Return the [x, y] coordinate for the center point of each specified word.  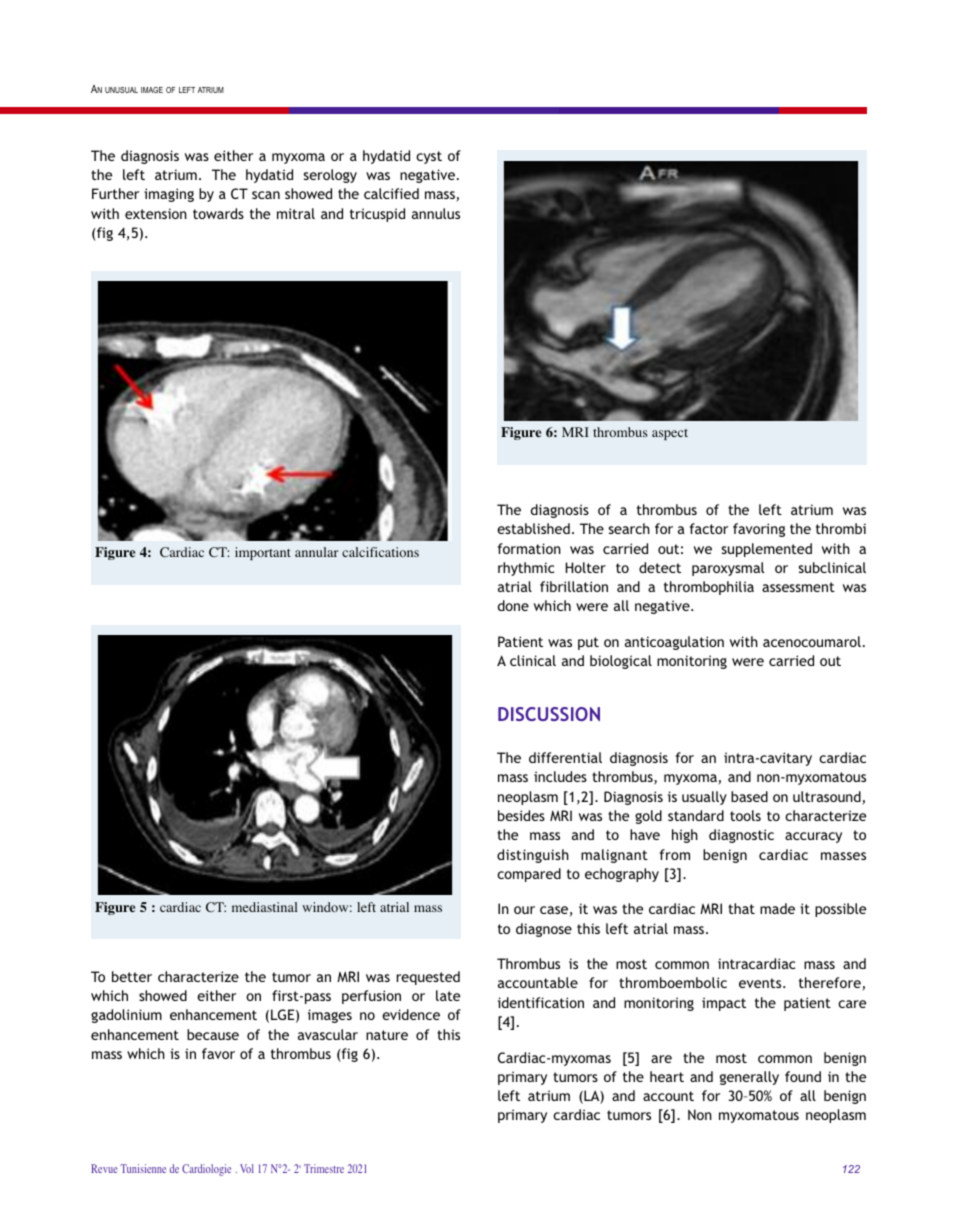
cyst [429, 157]
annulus [436, 213]
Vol [247, 1168]
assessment [798, 587]
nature [387, 1035]
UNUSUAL [121, 90]
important [263, 553]
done [513, 605]
